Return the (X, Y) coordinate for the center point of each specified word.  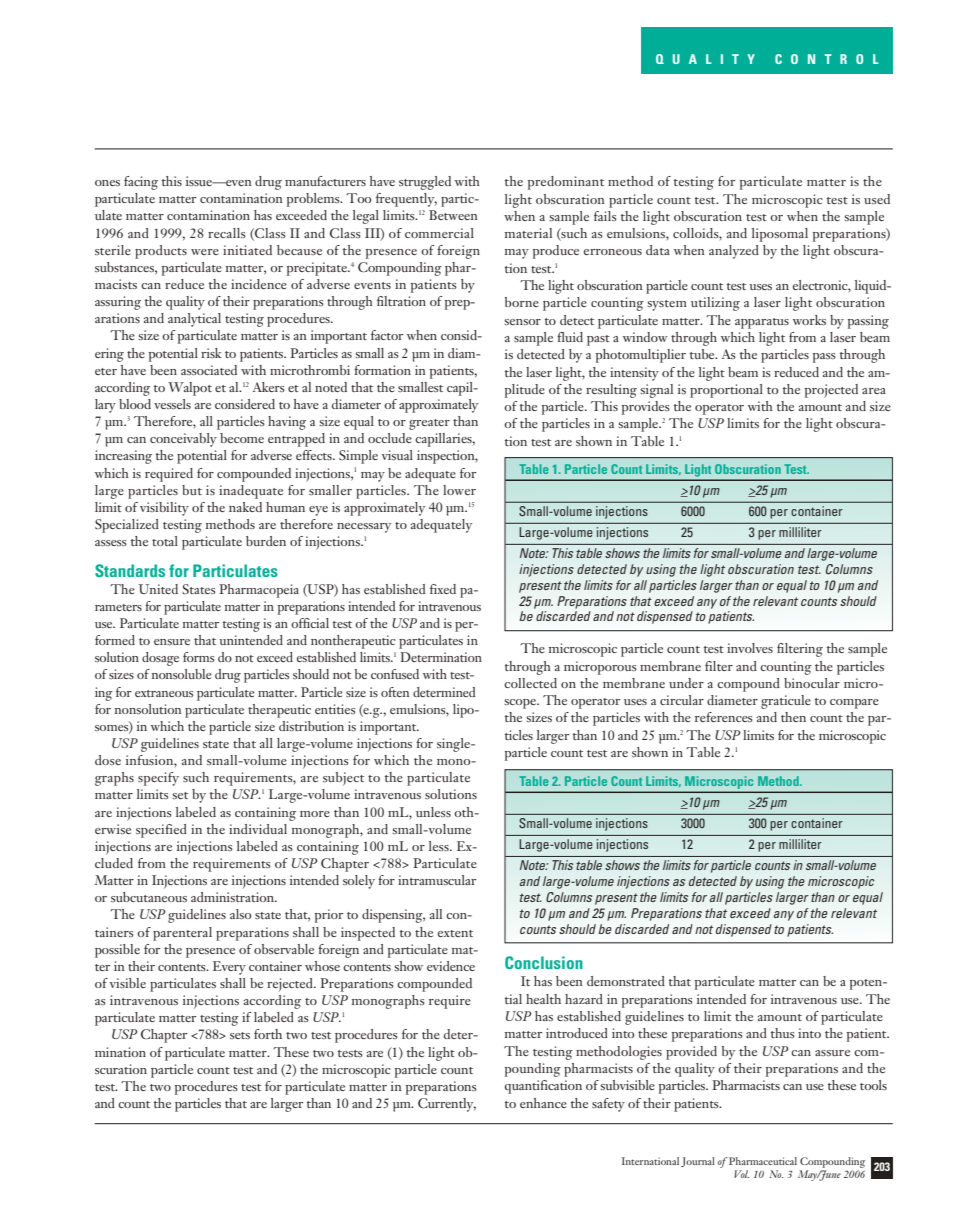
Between (453, 215)
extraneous (164, 693)
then (793, 717)
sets (240, 1035)
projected (831, 391)
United (158, 589)
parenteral (182, 934)
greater (429, 424)
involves (750, 648)
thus (783, 1033)
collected (530, 683)
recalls (227, 233)
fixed (443, 589)
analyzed (734, 252)
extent (455, 933)
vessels (172, 404)
